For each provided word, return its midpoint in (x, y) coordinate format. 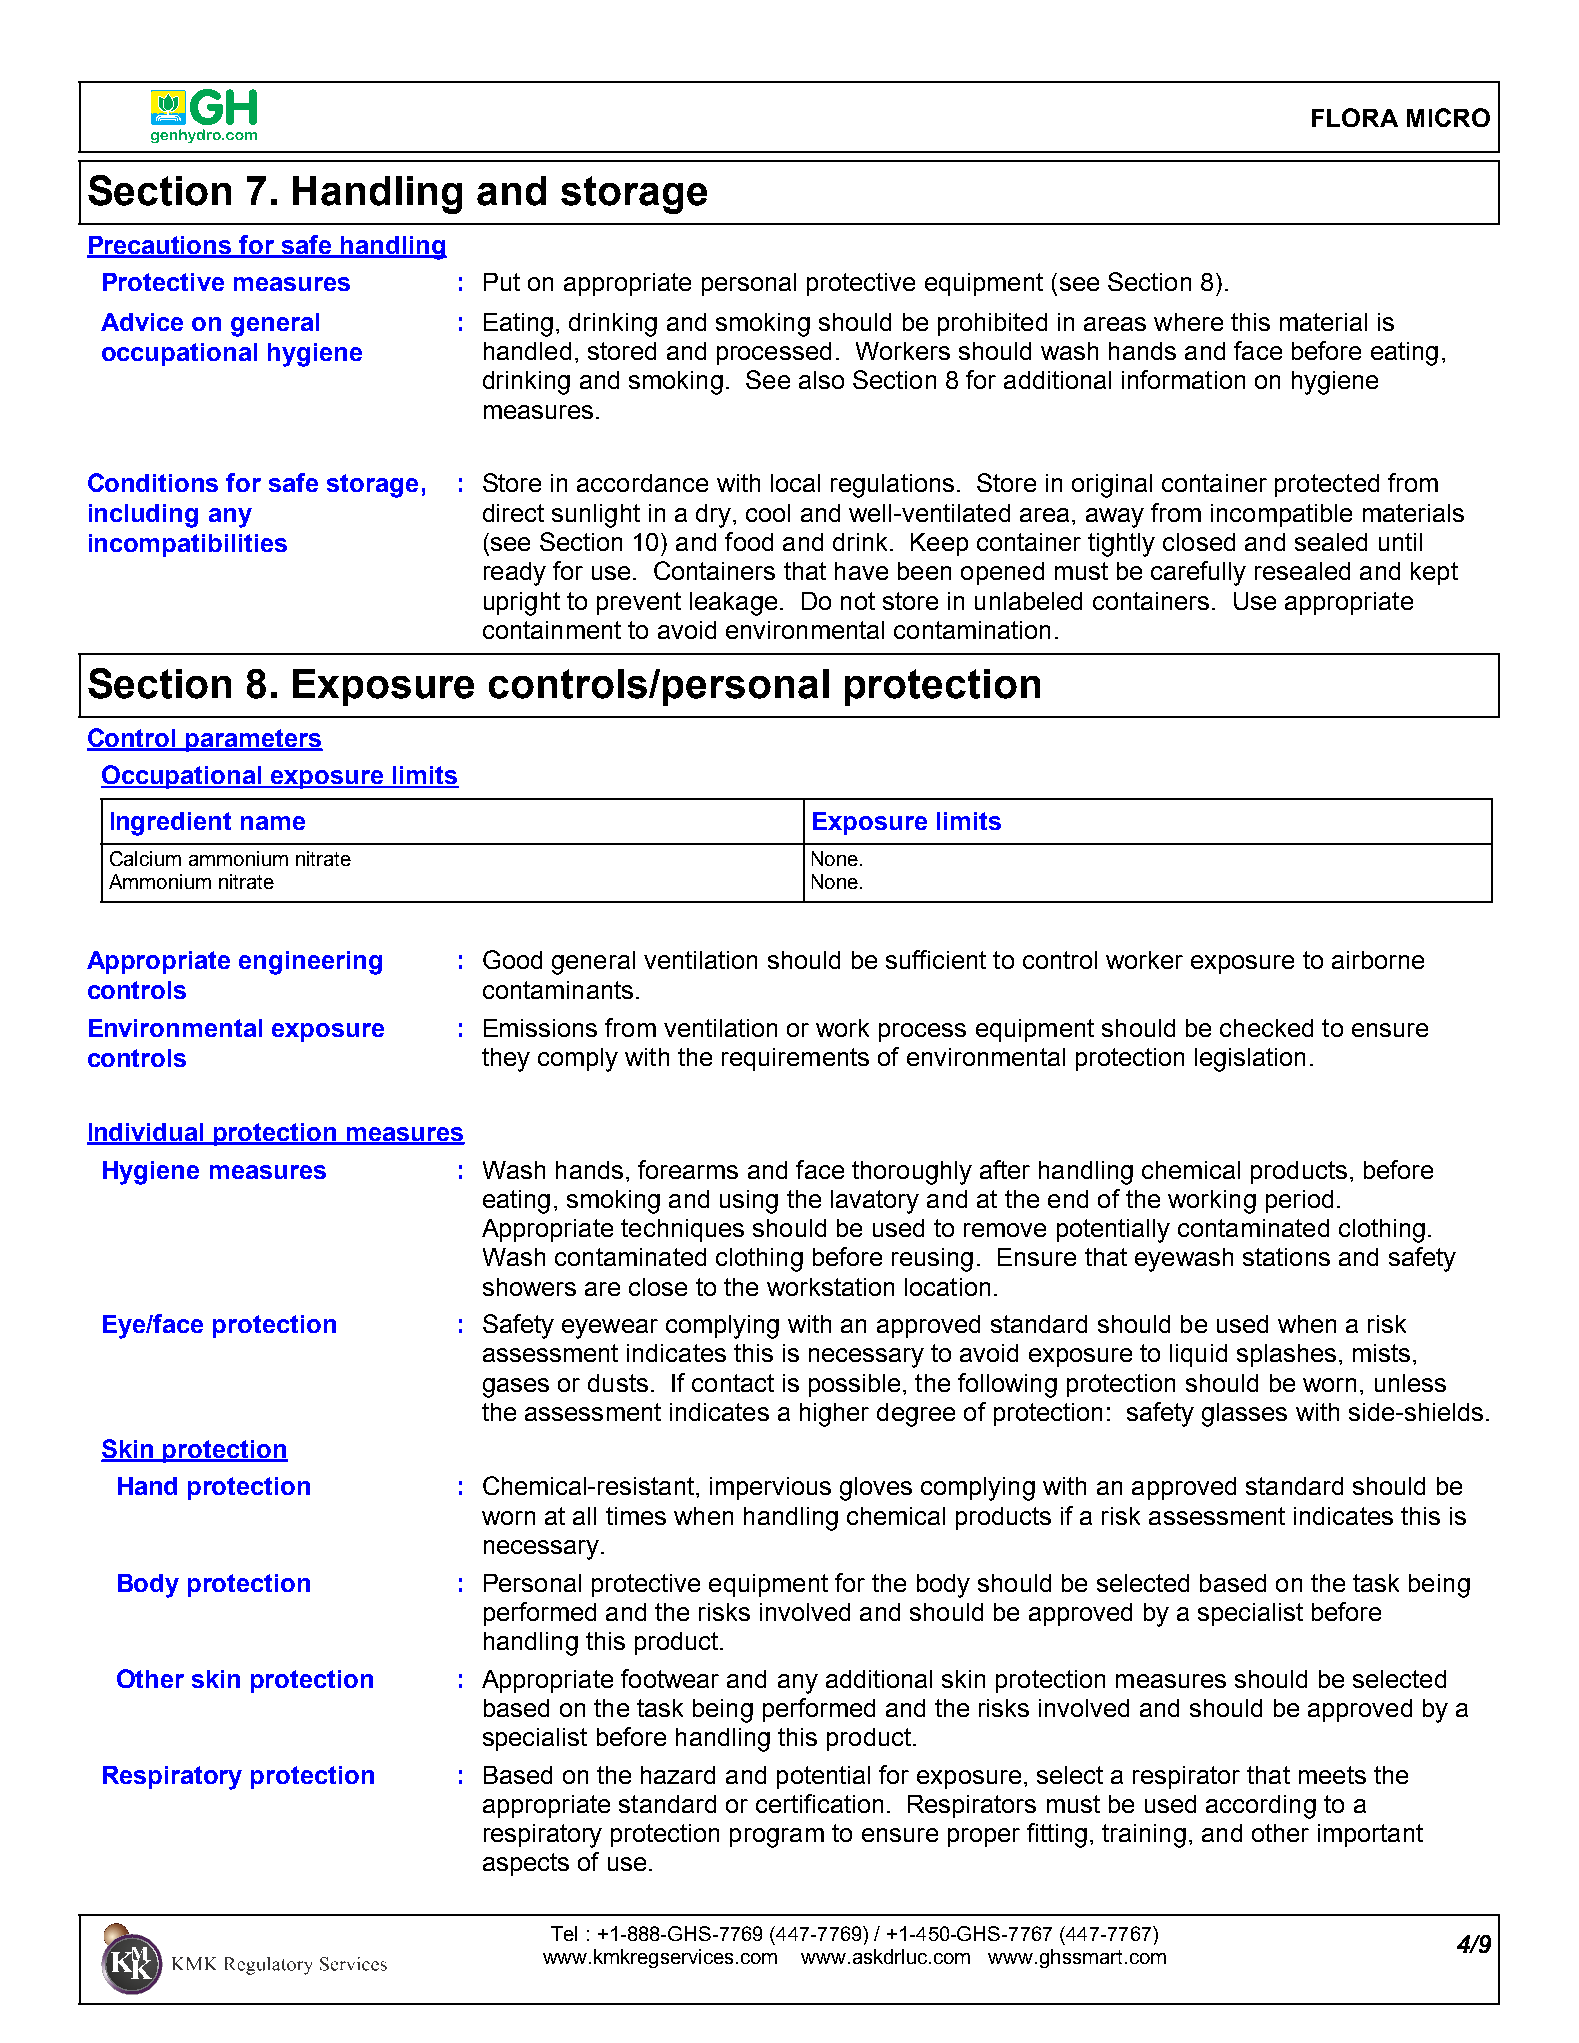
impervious (770, 1488)
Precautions (160, 246)
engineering (310, 963)
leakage (733, 604)
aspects (526, 1864)
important (1370, 1835)
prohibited (992, 324)
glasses (1244, 1415)
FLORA (1355, 117)
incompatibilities (188, 545)
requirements (795, 1059)
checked (1266, 1028)
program (777, 1838)
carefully (1198, 573)
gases (516, 1388)
